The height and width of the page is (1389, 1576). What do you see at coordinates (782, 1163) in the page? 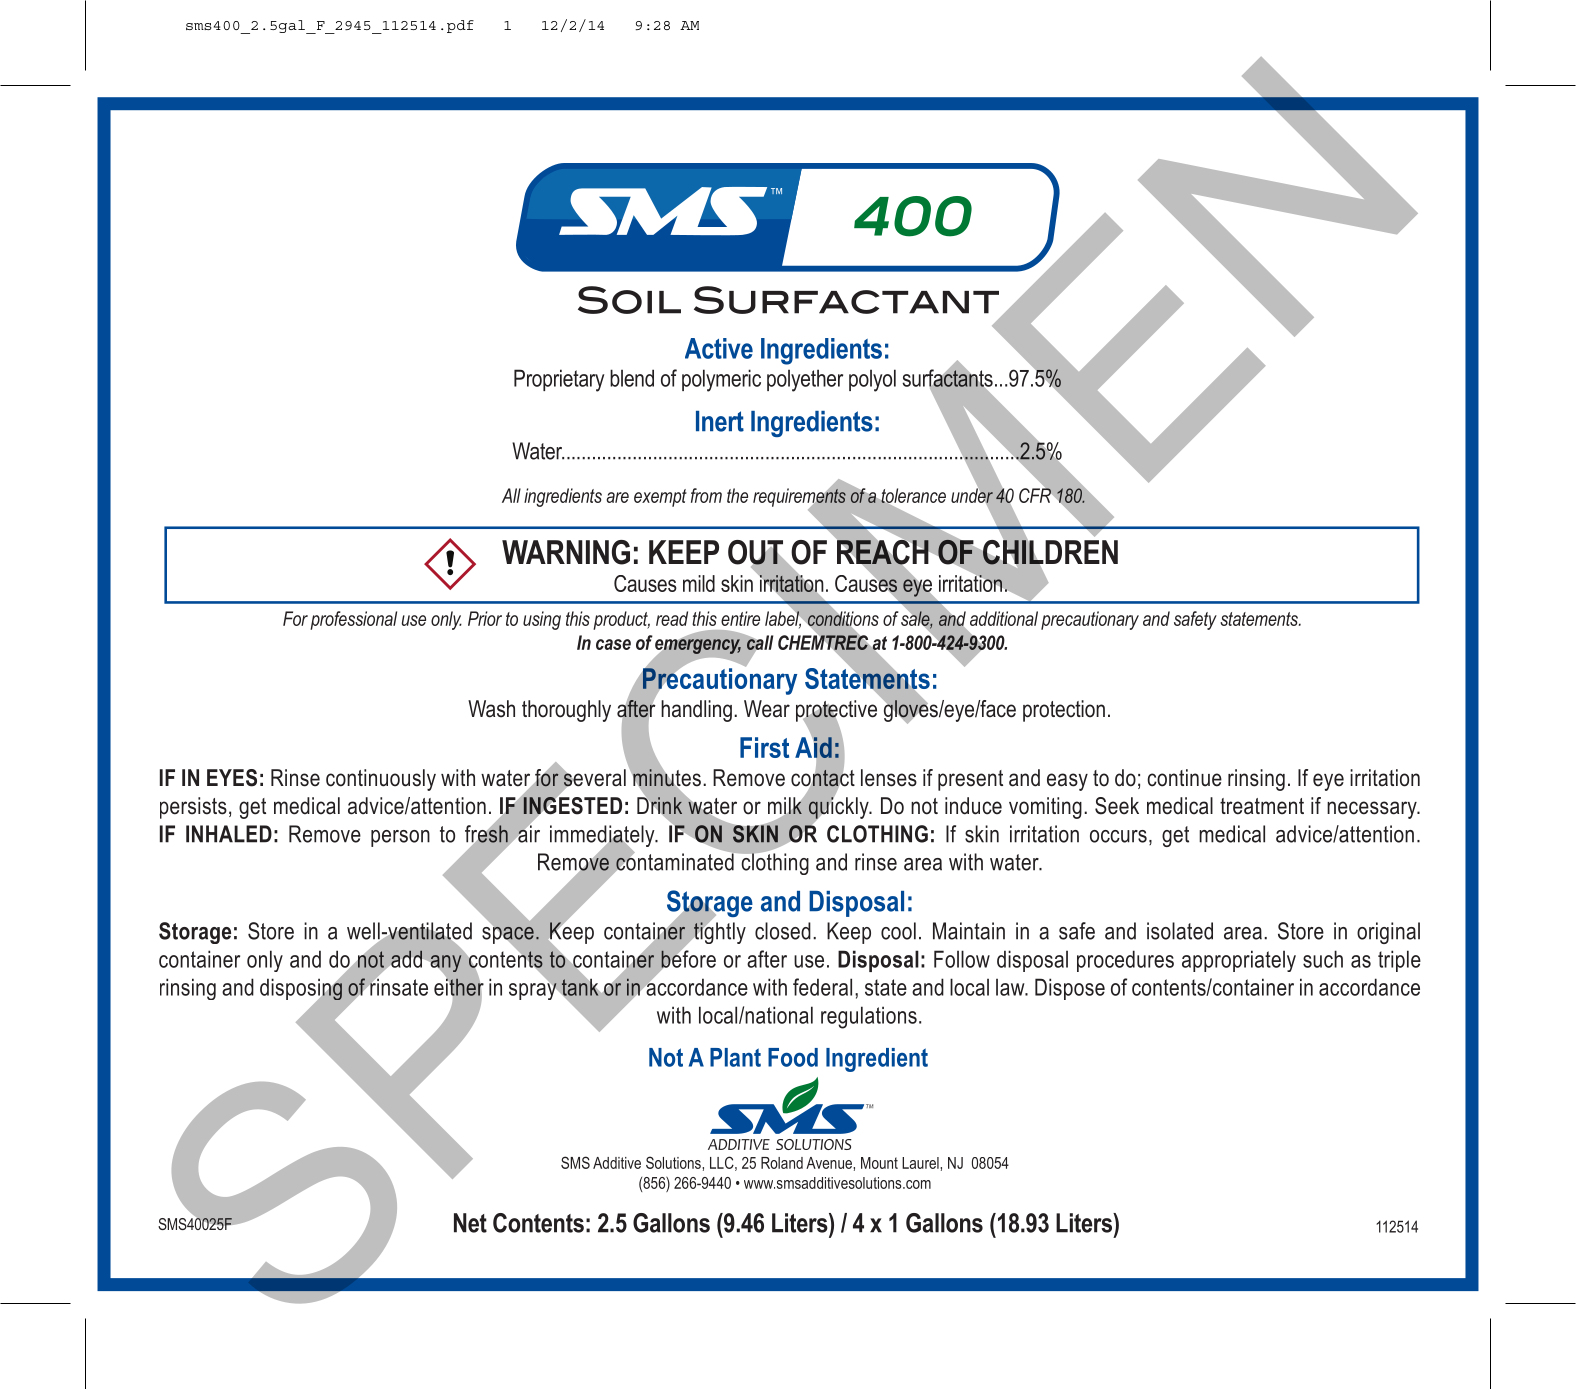
I see `Roland` at bounding box center [782, 1163].
